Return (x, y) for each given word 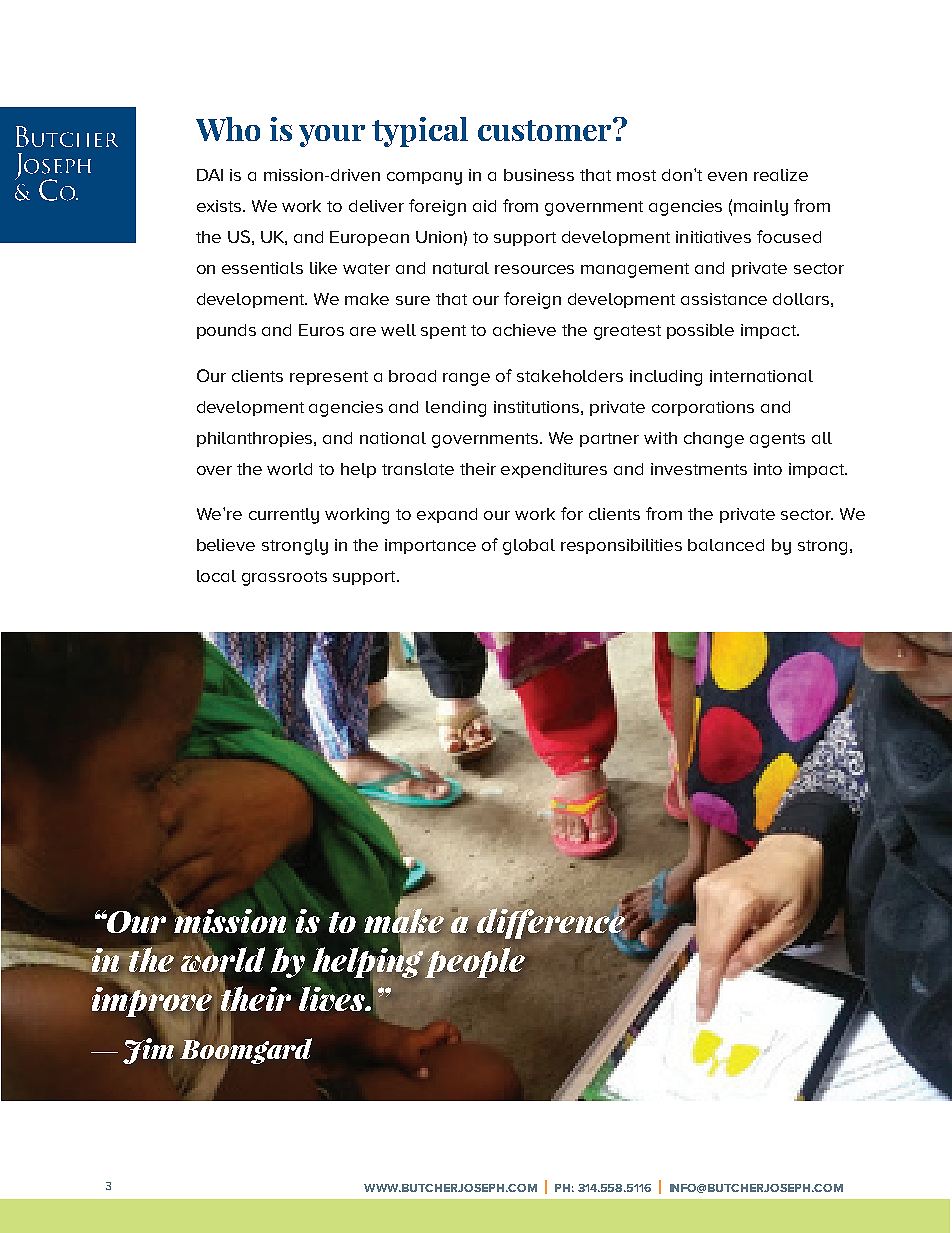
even (727, 176)
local (216, 576)
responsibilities (621, 546)
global (529, 547)
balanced (726, 545)
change (714, 440)
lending (456, 409)
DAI (210, 175)
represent (329, 378)
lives (333, 998)
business (539, 175)
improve (152, 1001)
